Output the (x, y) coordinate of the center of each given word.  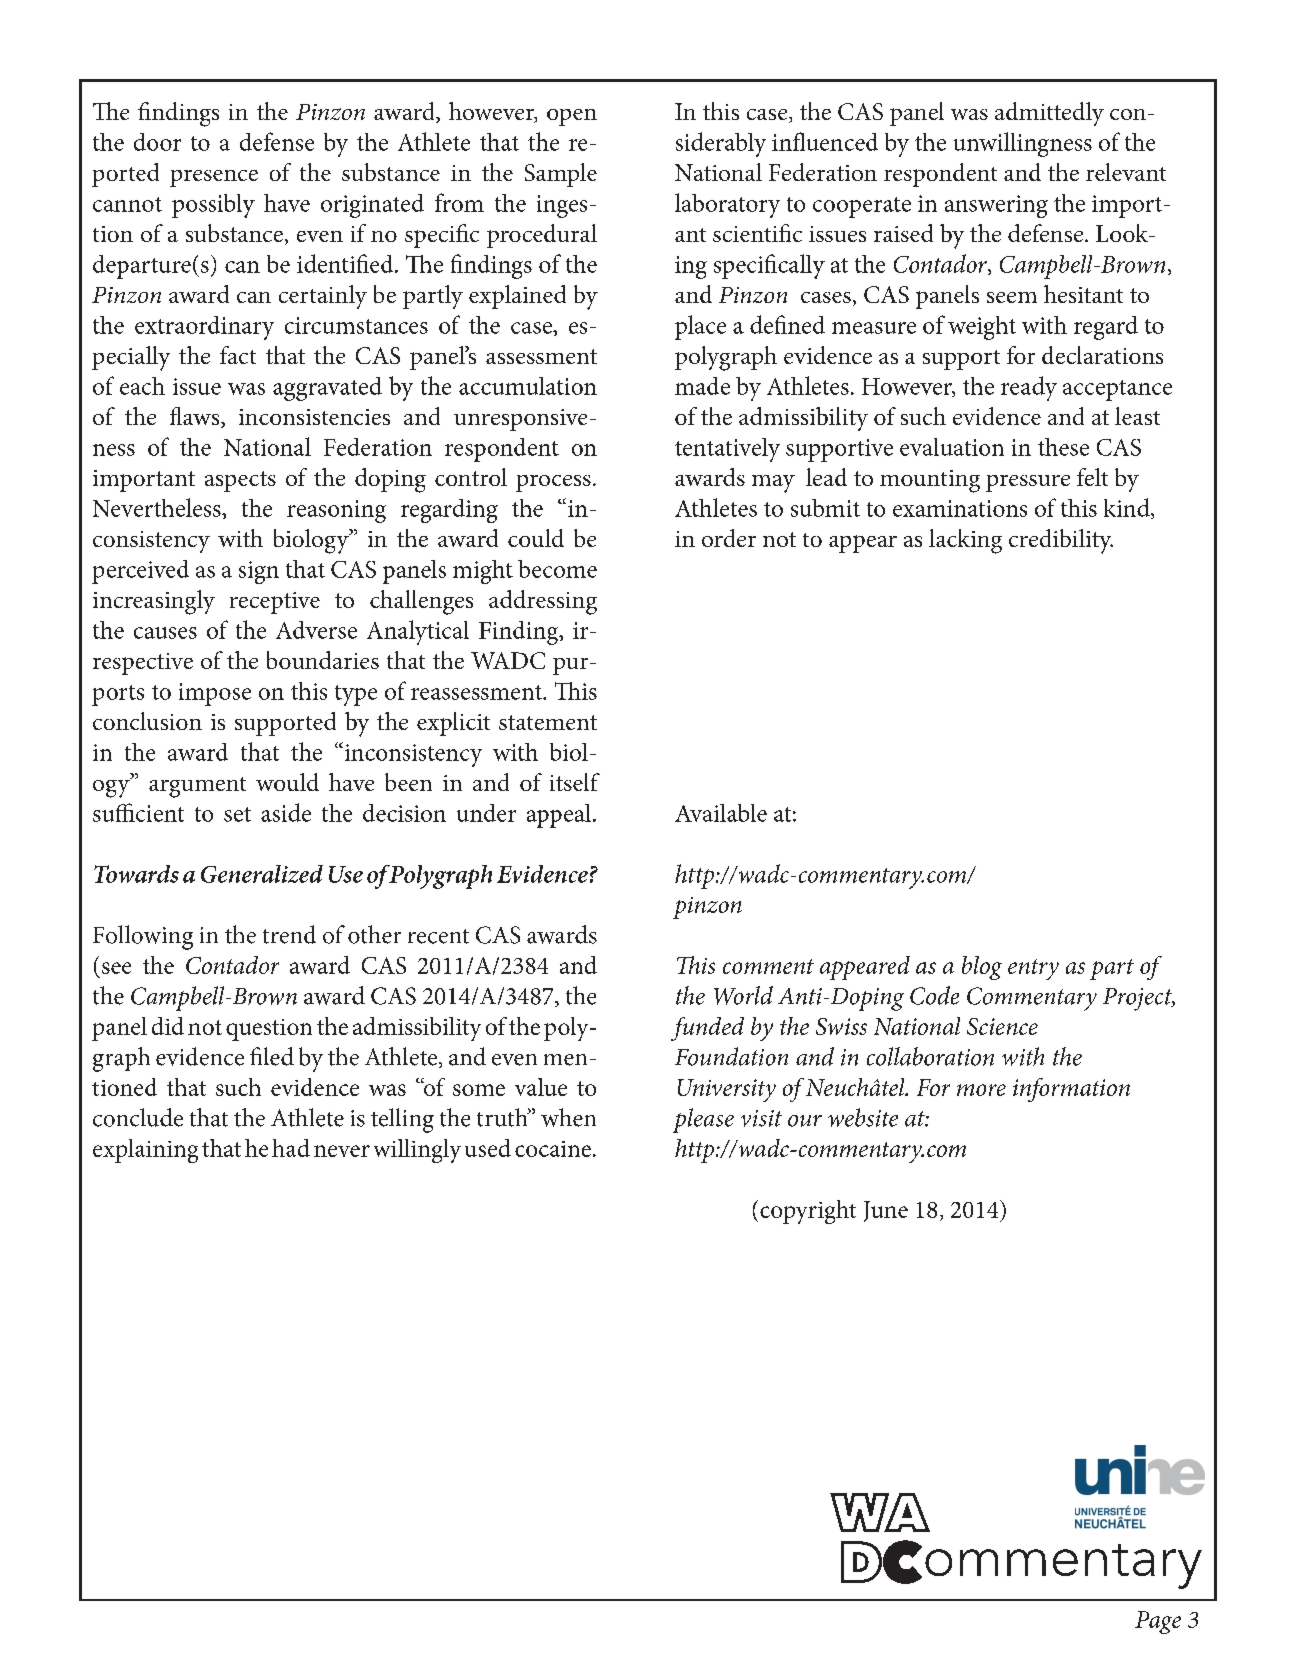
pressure (1028, 483)
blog (982, 968)
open (572, 117)
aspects (240, 481)
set (237, 814)
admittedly (1049, 114)
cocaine (553, 1149)
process (553, 483)
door (157, 142)
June (886, 1211)
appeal (560, 816)
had (291, 1148)
